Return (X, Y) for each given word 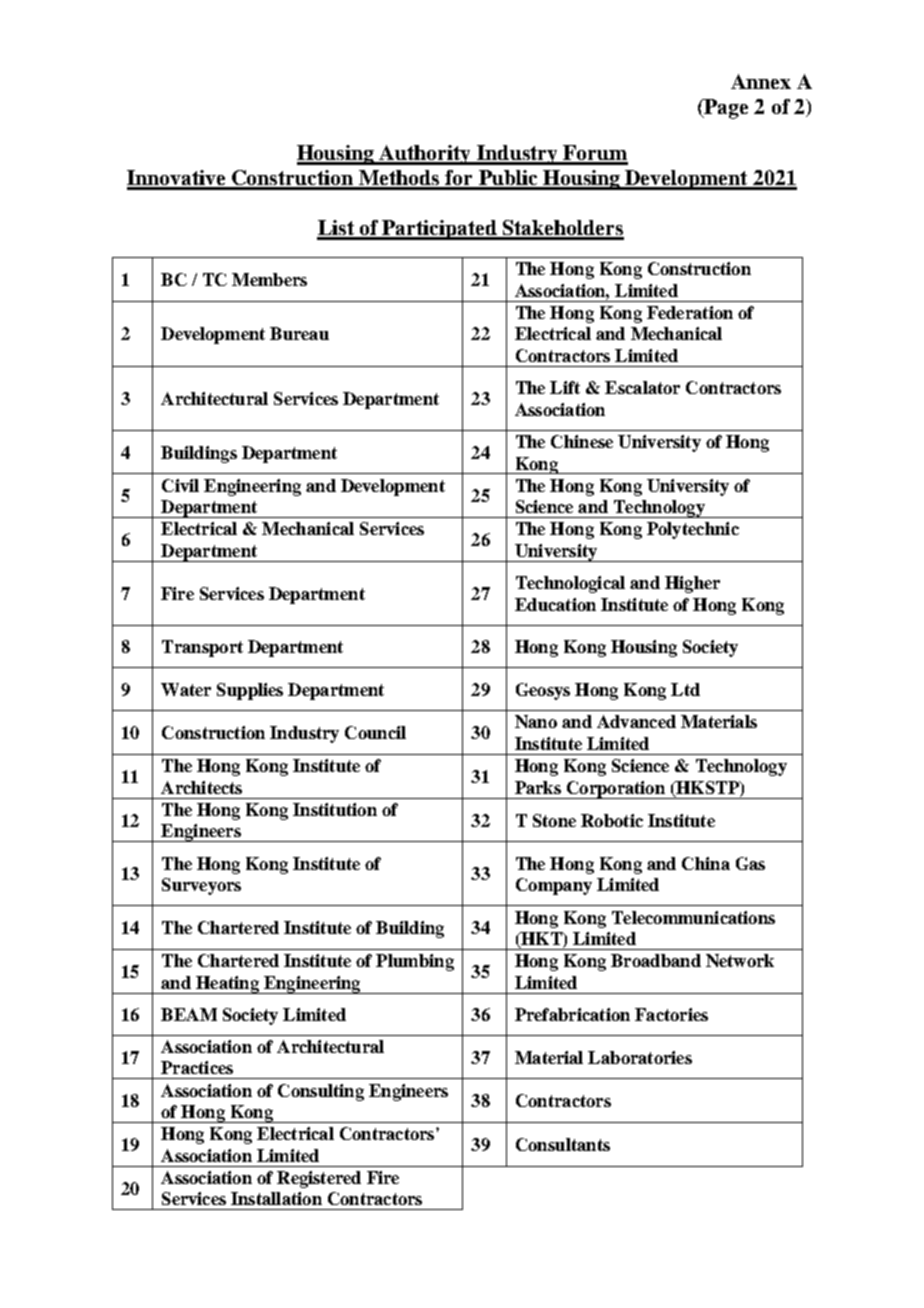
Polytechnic (693, 530)
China (706, 863)
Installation (276, 1198)
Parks (538, 787)
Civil (180, 485)
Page (725, 109)
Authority (425, 155)
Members (269, 279)
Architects (201, 787)
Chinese (582, 441)
